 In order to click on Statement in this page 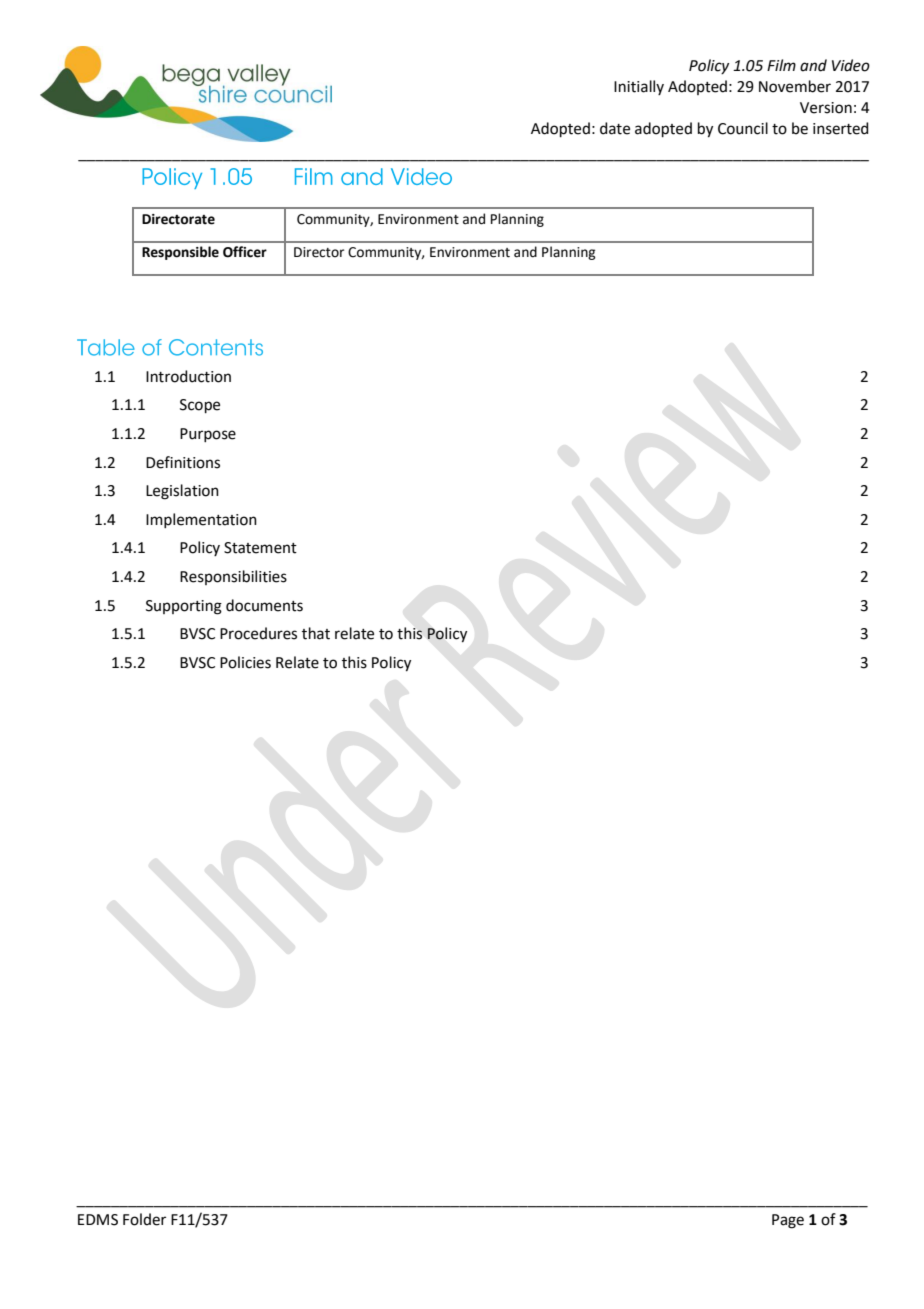, I will do `click(260, 548)`.
